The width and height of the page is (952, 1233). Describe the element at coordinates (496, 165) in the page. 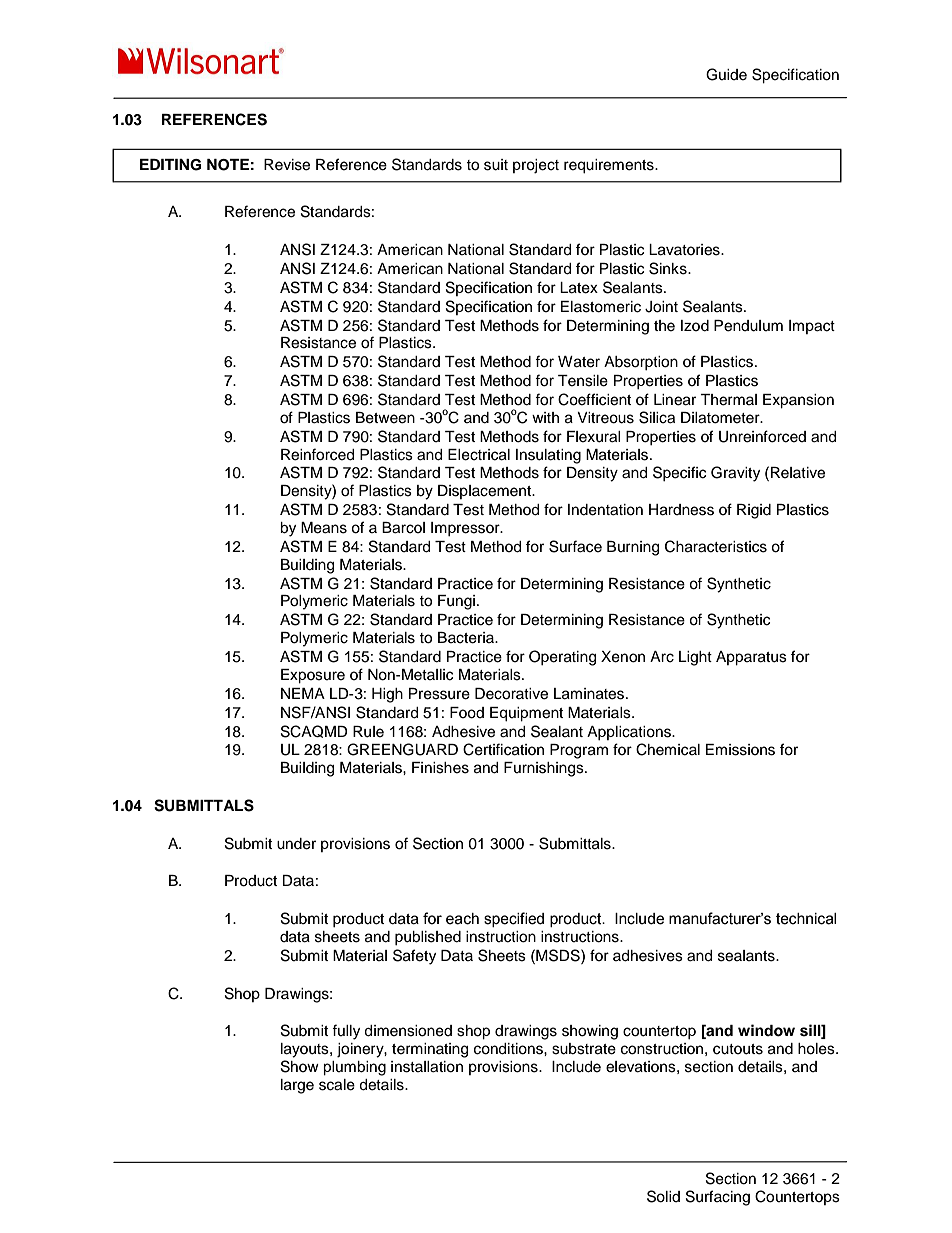

I see `suit` at that location.
